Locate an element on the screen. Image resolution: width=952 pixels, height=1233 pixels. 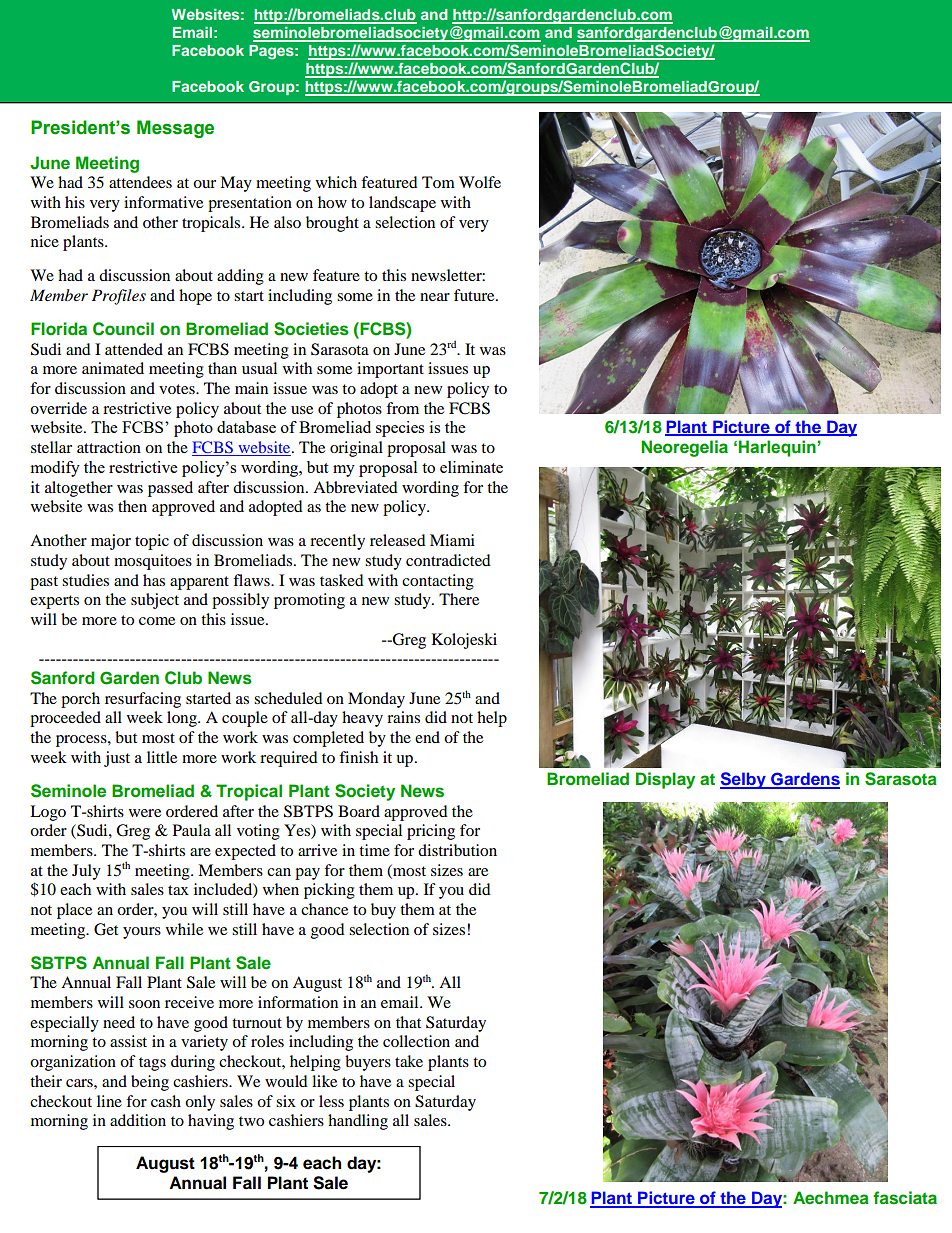
take is located at coordinates (409, 1061).
